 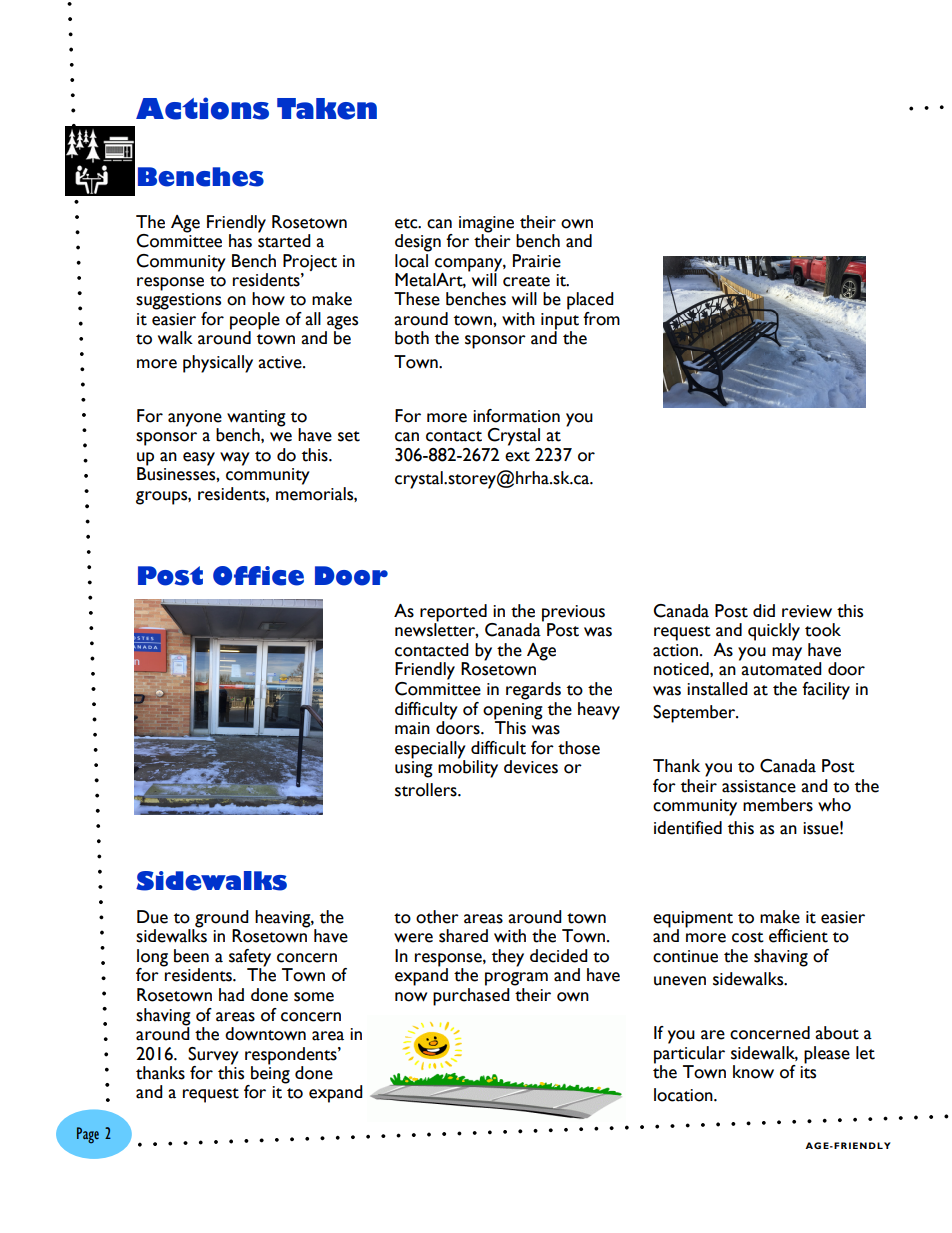 I want to click on Survey, so click(x=213, y=1056).
